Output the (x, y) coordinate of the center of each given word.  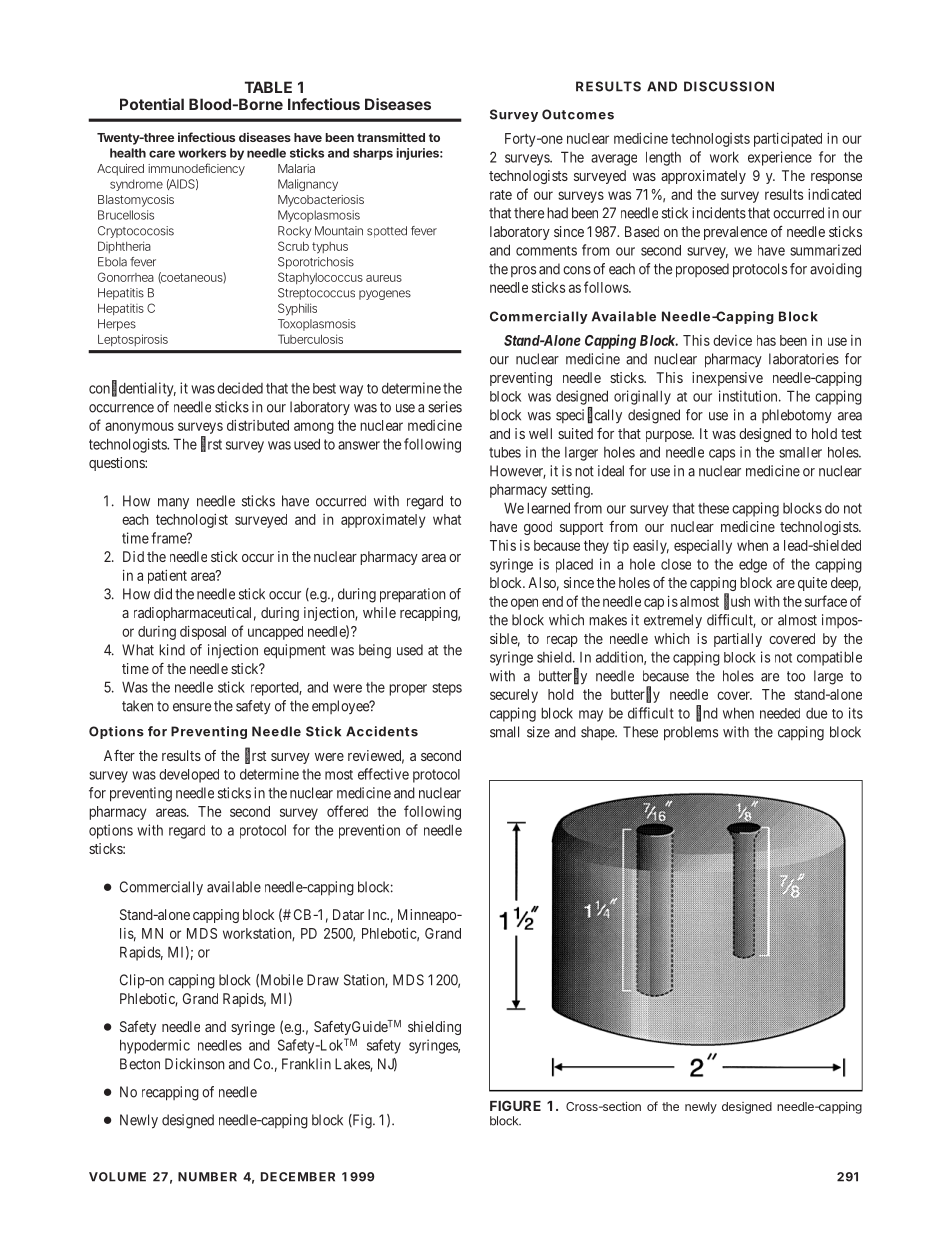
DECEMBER (298, 1177)
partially (738, 640)
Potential (152, 104)
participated (788, 140)
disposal (203, 633)
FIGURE (515, 1105)
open (524, 604)
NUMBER (207, 1177)
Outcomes (578, 114)
